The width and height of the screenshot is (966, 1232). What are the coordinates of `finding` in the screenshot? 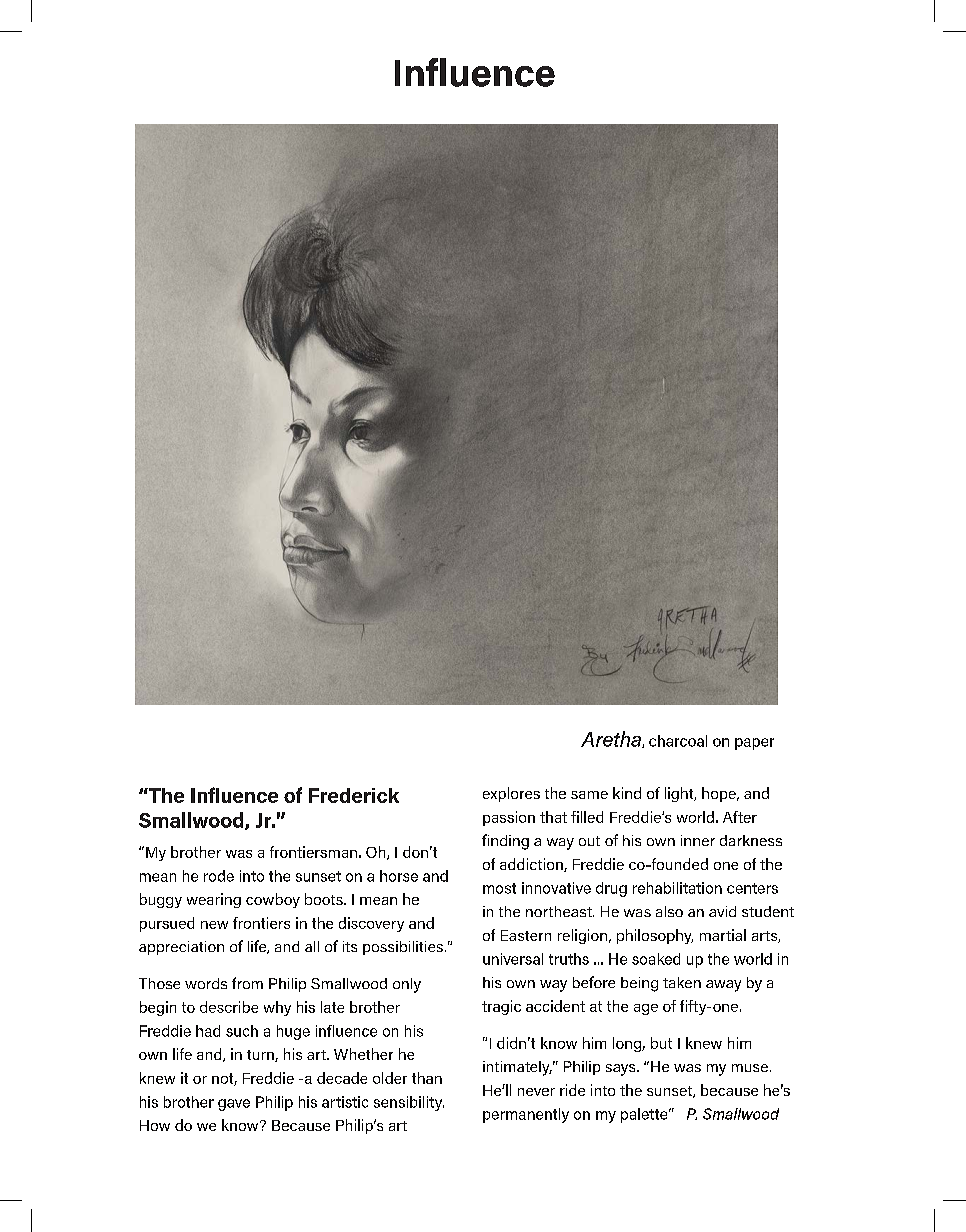 It's located at (505, 842).
